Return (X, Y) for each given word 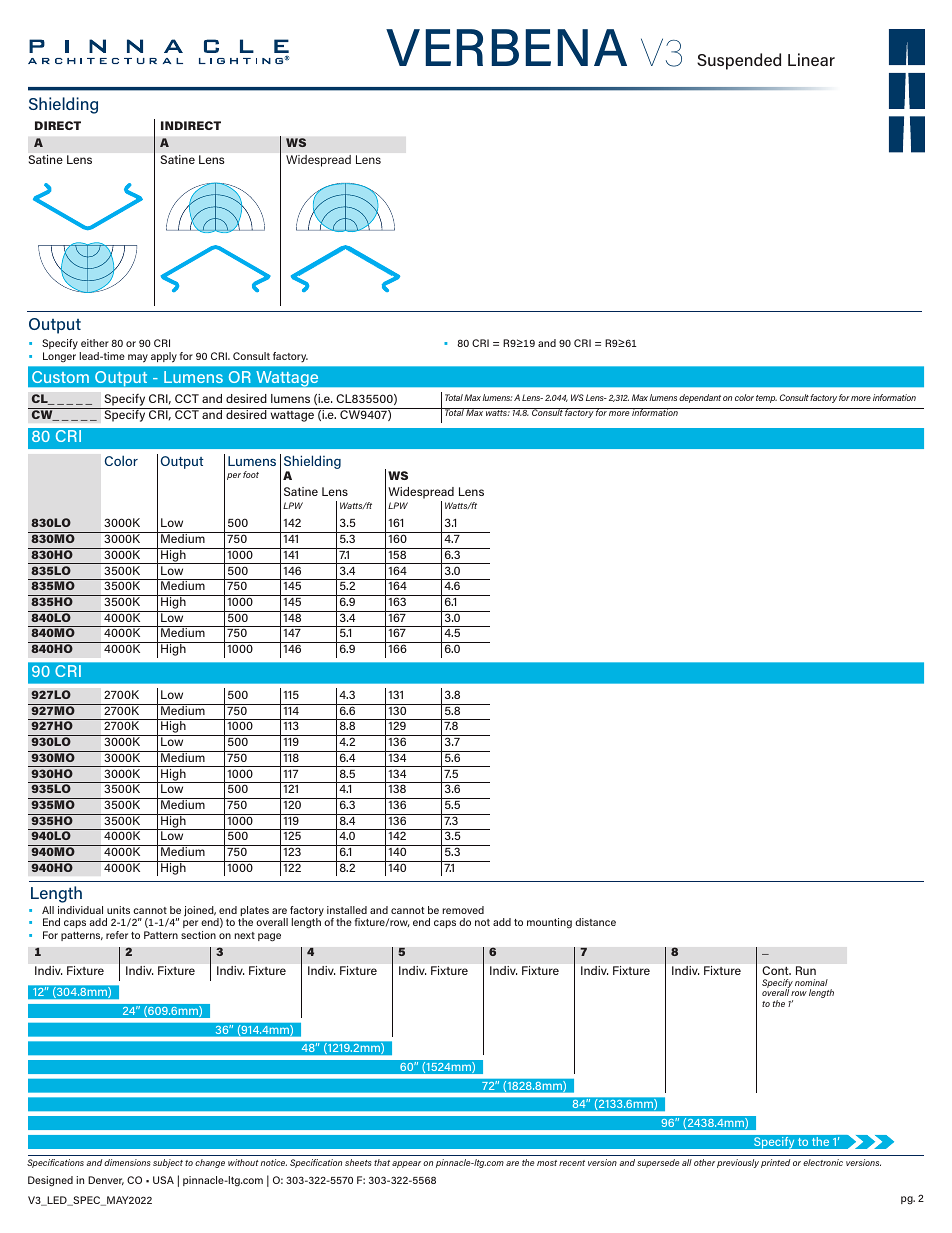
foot (251, 474)
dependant (700, 398)
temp (766, 399)
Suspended (739, 61)
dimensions (127, 1162)
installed (347, 910)
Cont (777, 970)
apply (164, 357)
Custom (60, 377)
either (95, 343)
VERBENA (506, 47)
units (118, 910)
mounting (549, 923)
